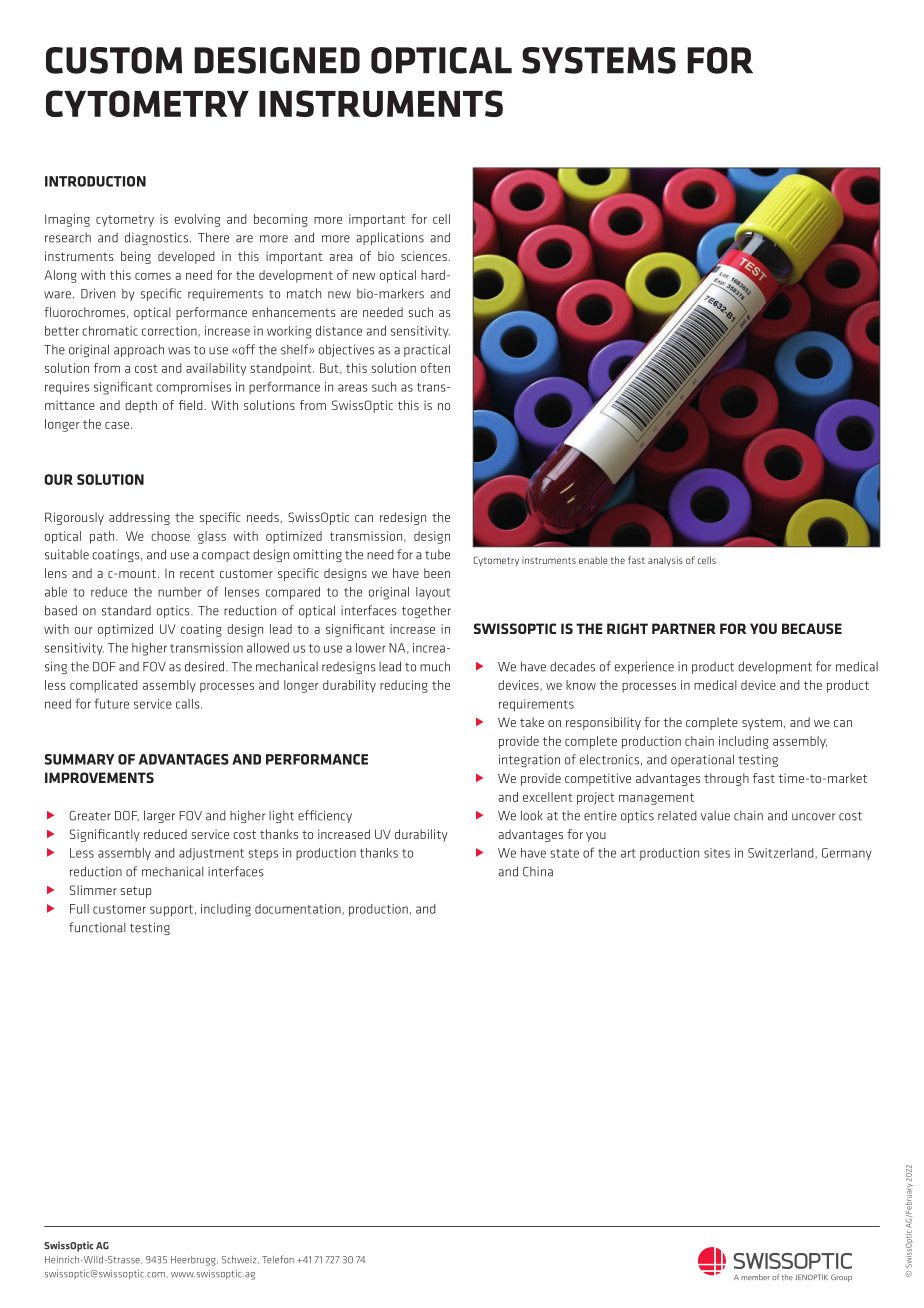 The image size is (924, 1308). I want to click on China, so click(538, 872).
